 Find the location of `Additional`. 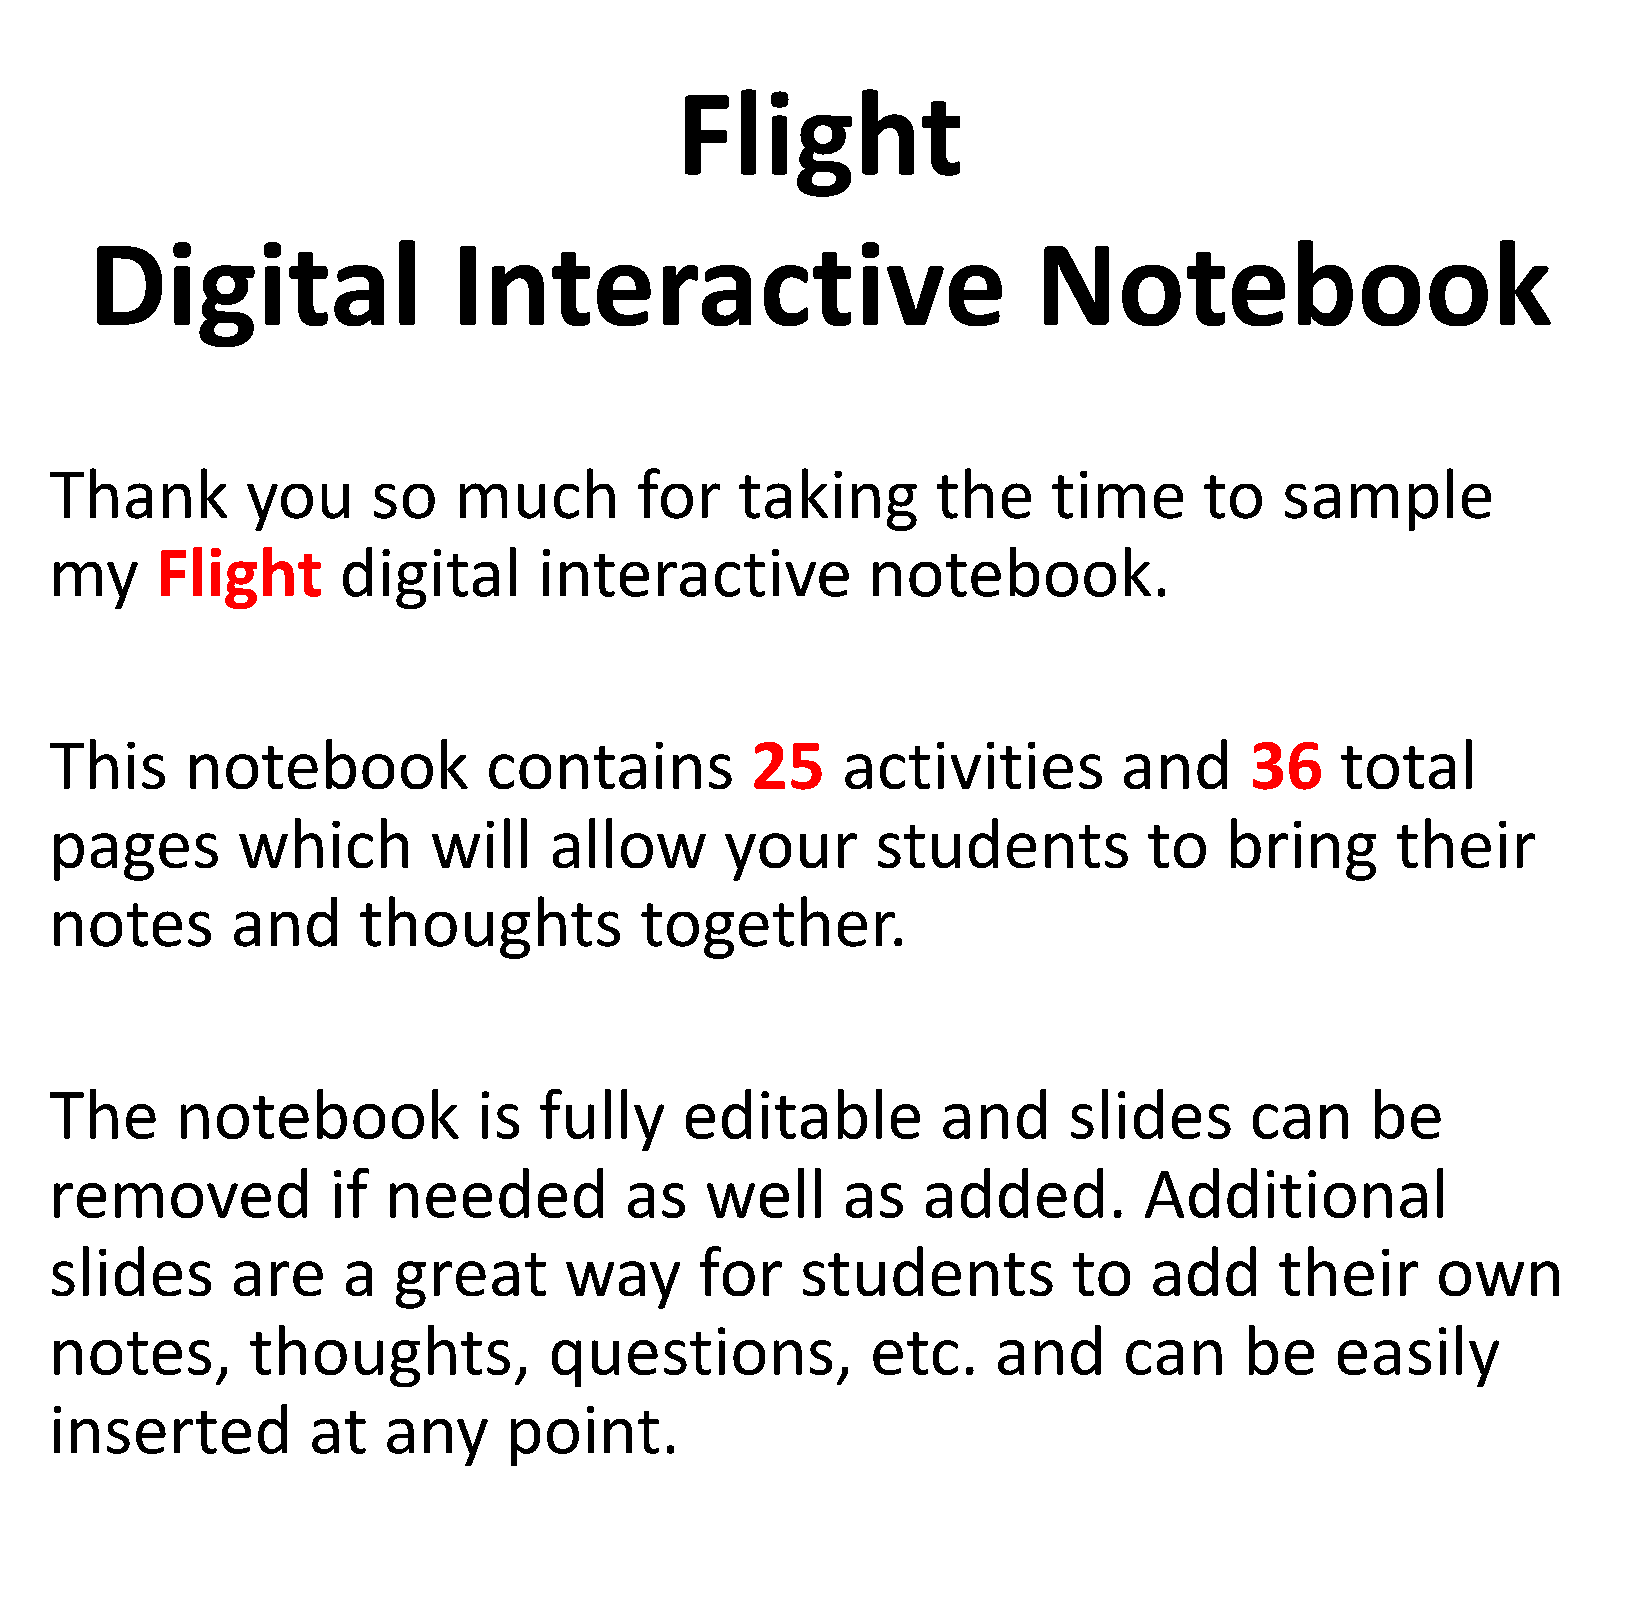

Additional is located at coordinates (1294, 1193).
